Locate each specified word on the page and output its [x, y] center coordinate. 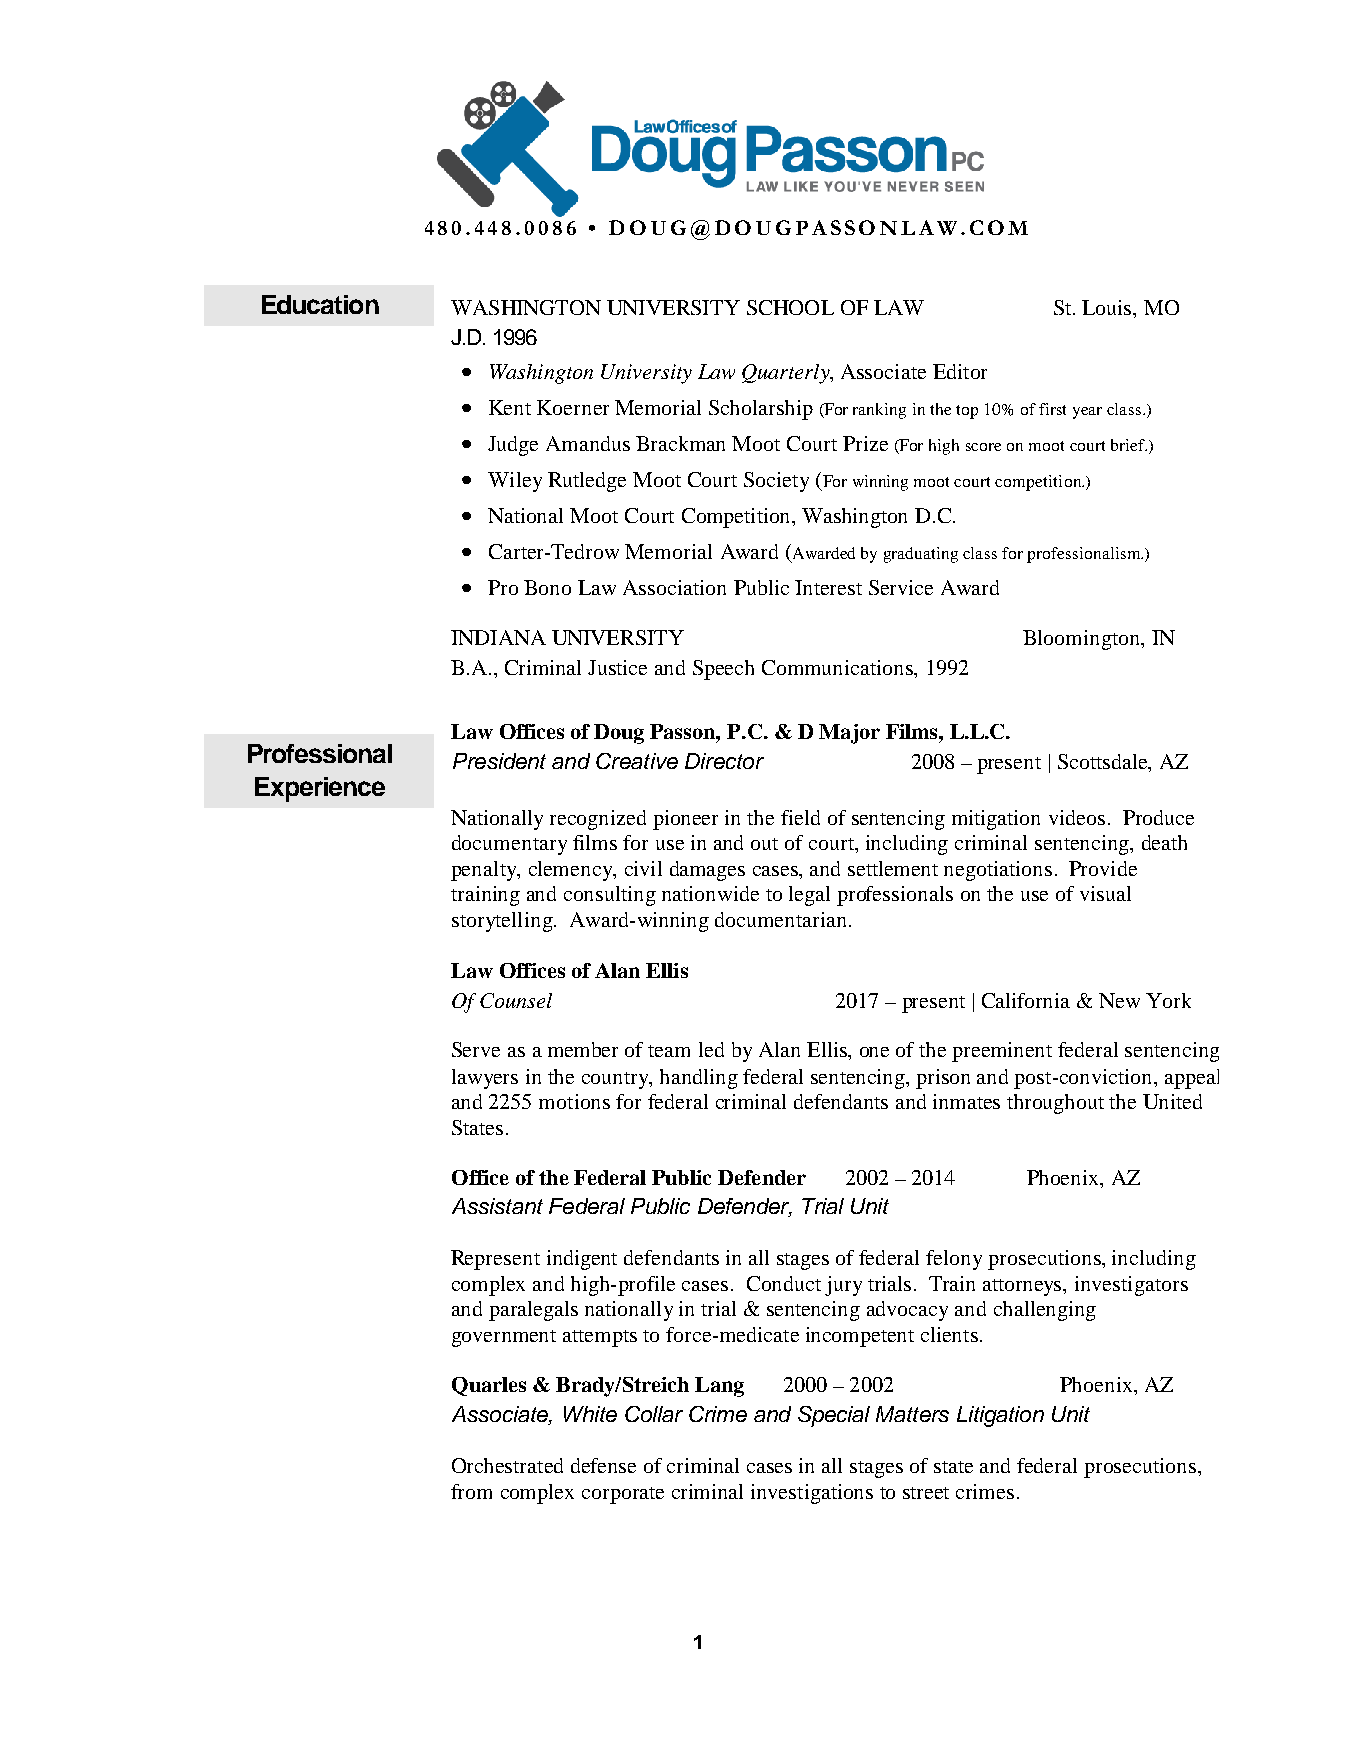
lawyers [485, 1079]
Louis [1108, 307]
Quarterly [787, 374]
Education [320, 304]
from [471, 1491]
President [499, 761]
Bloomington [1082, 640]
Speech [723, 670]
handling [699, 1079]
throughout [1055, 1104]
